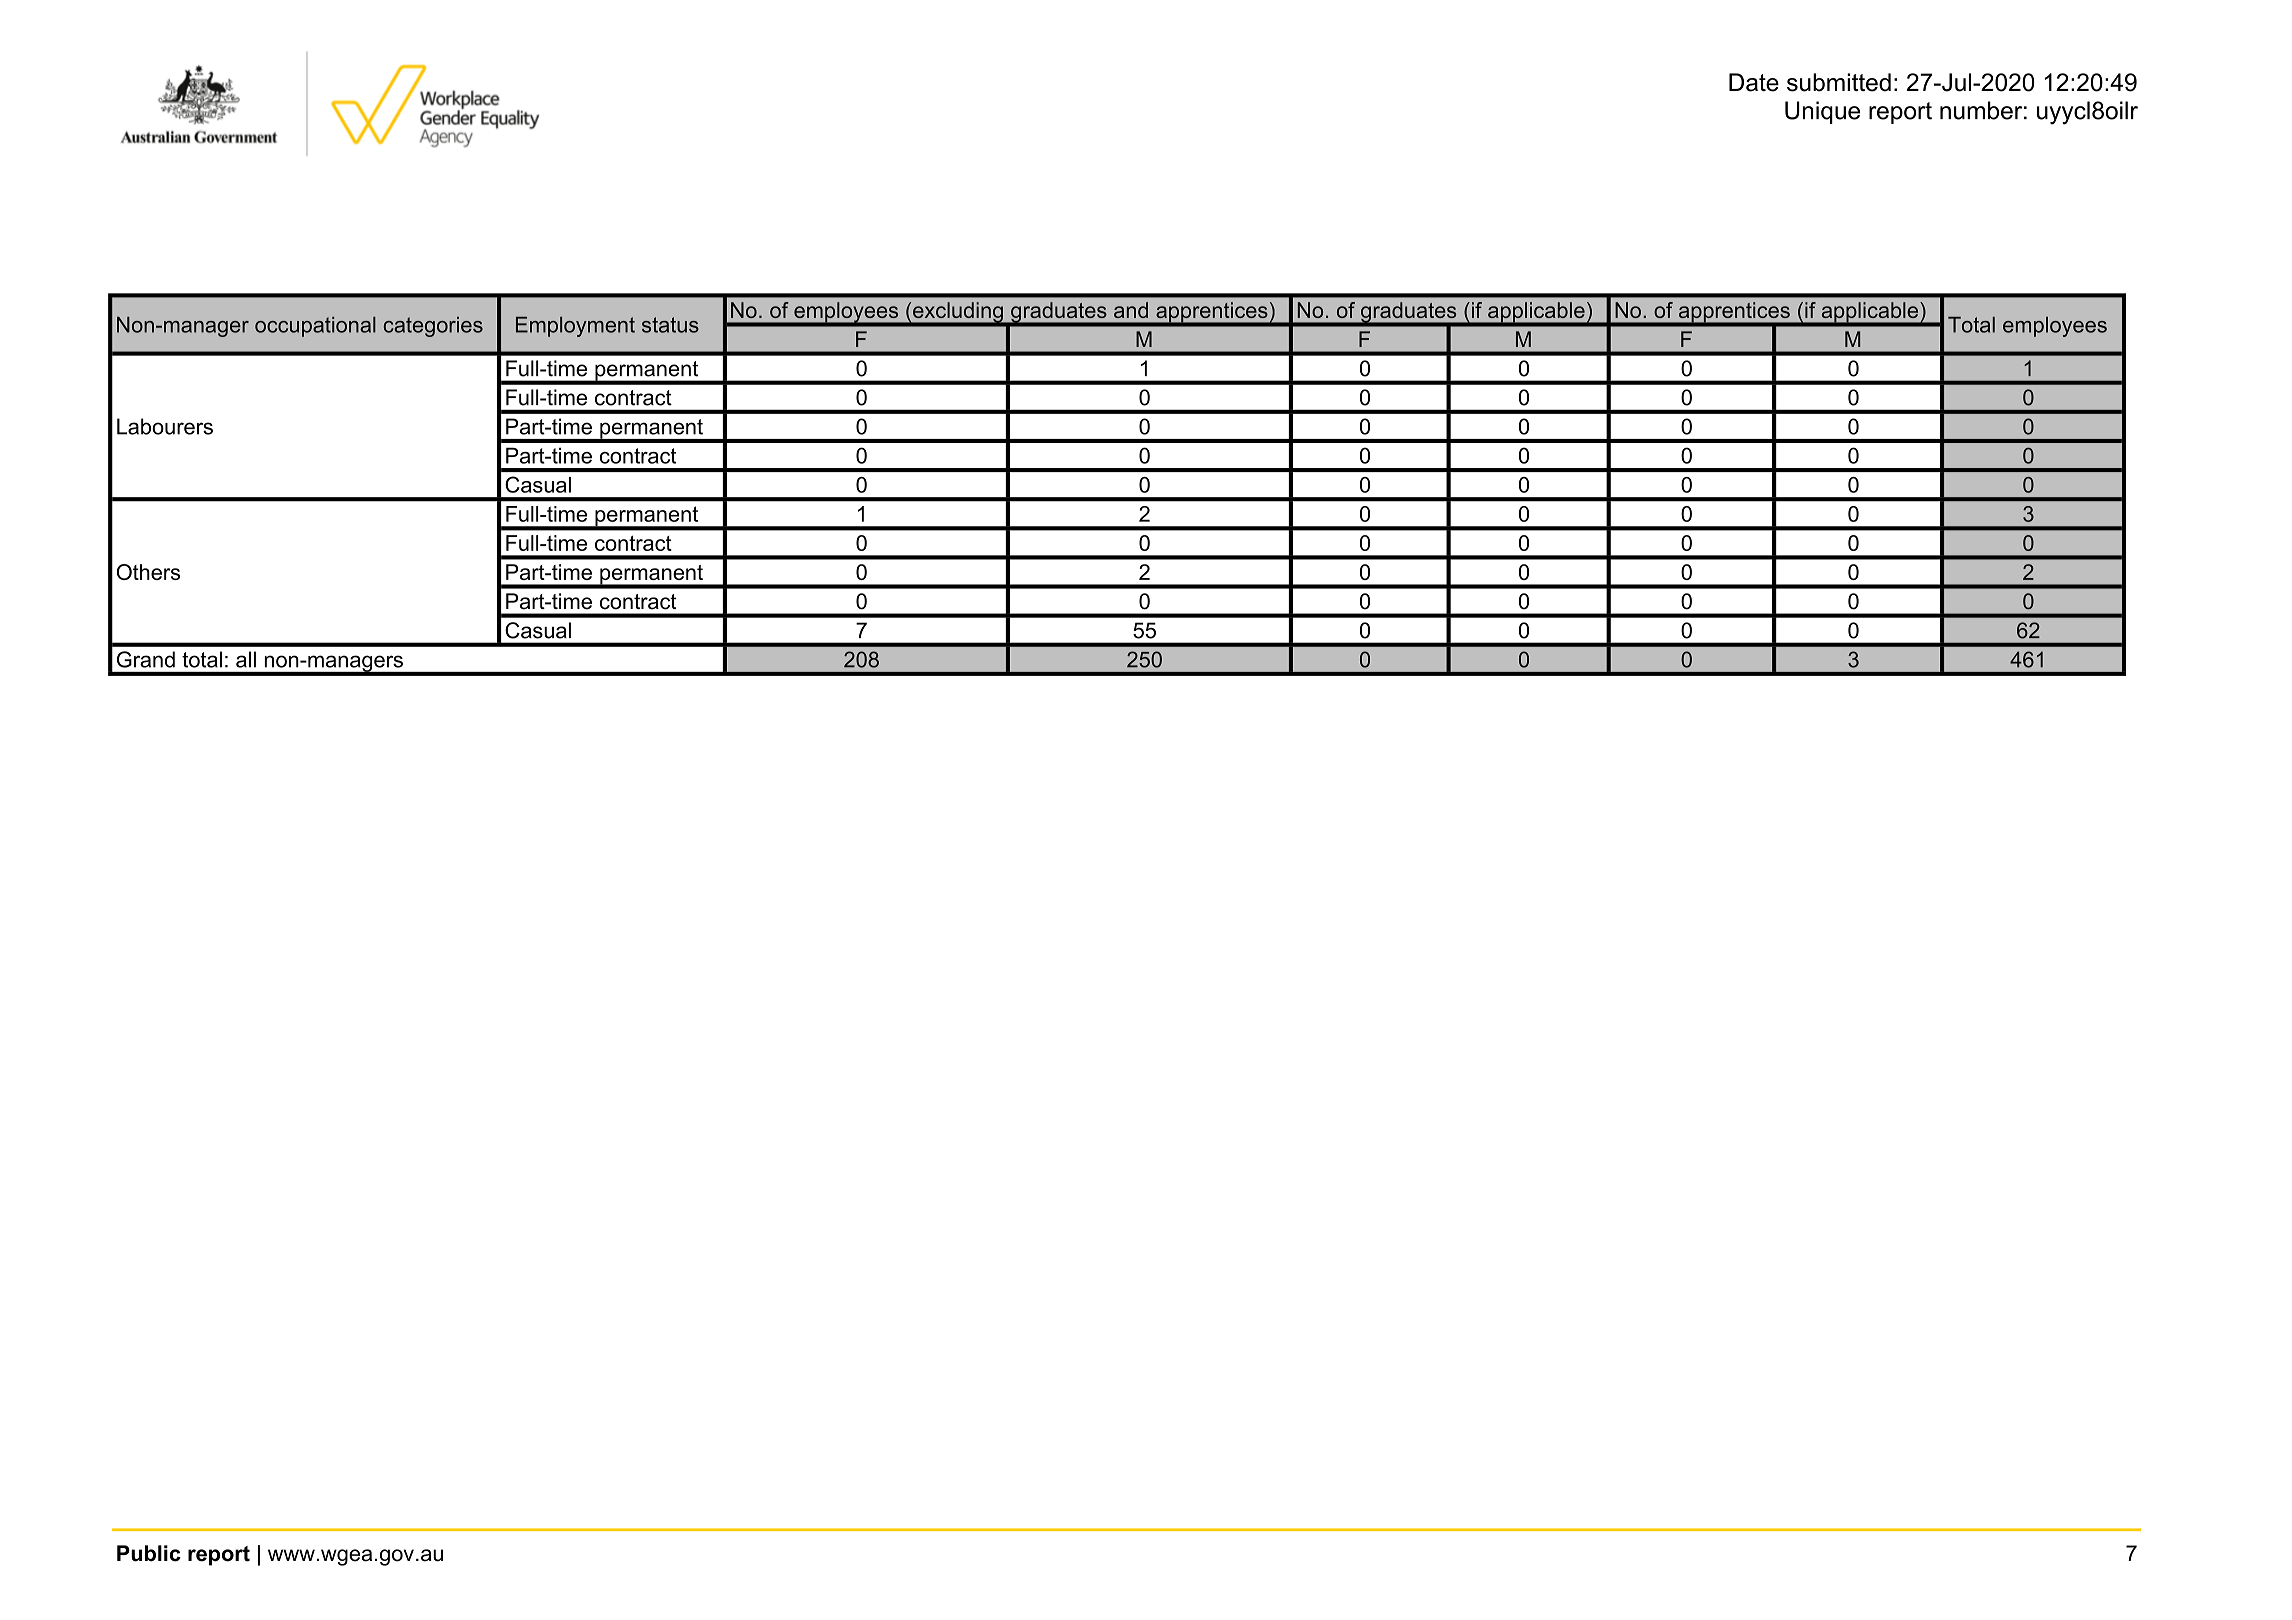  What do you see at coordinates (575, 327) in the page?
I see `Employment` at bounding box center [575, 327].
